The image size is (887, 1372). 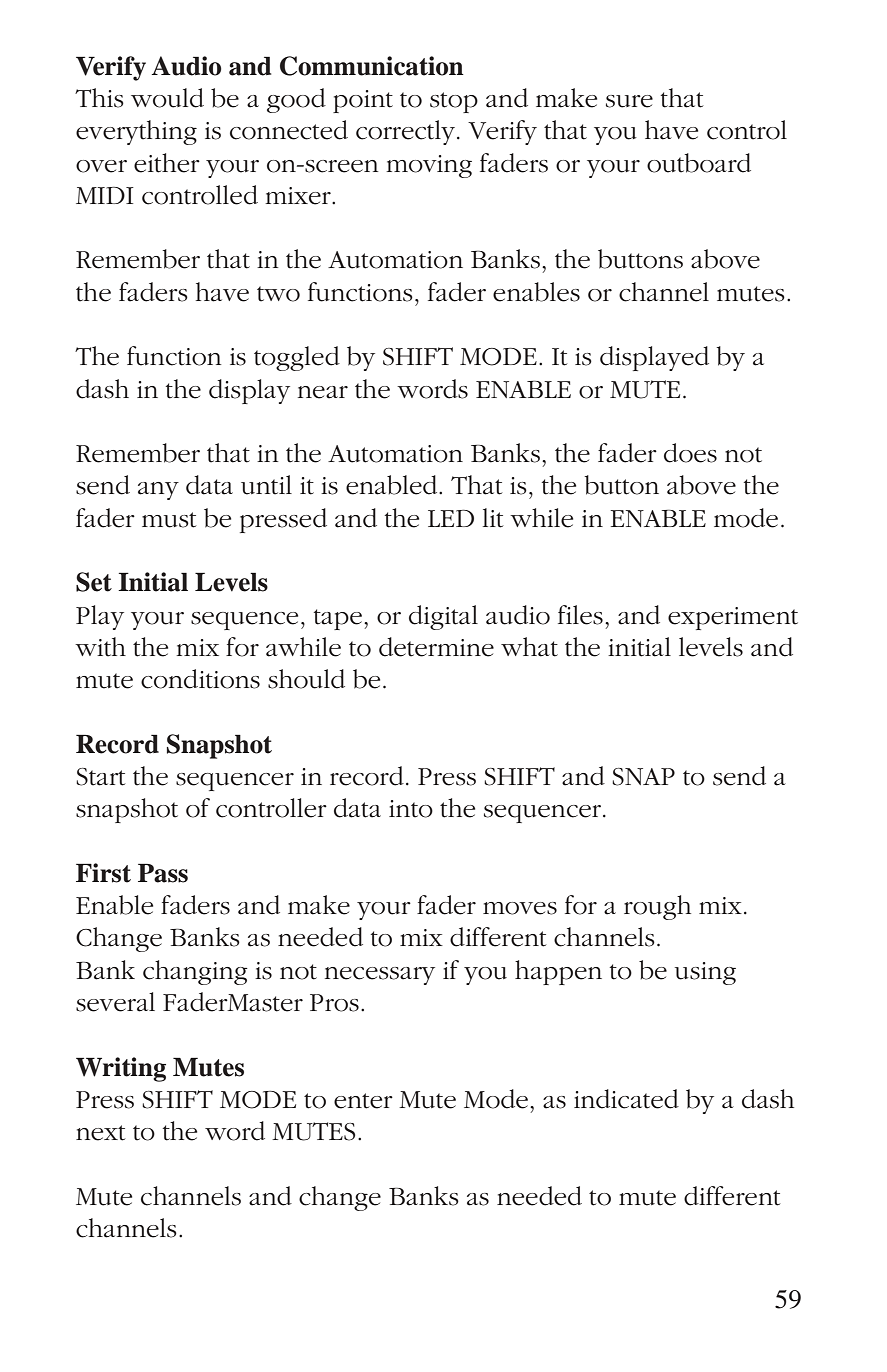 I want to click on does, so click(x=690, y=453).
